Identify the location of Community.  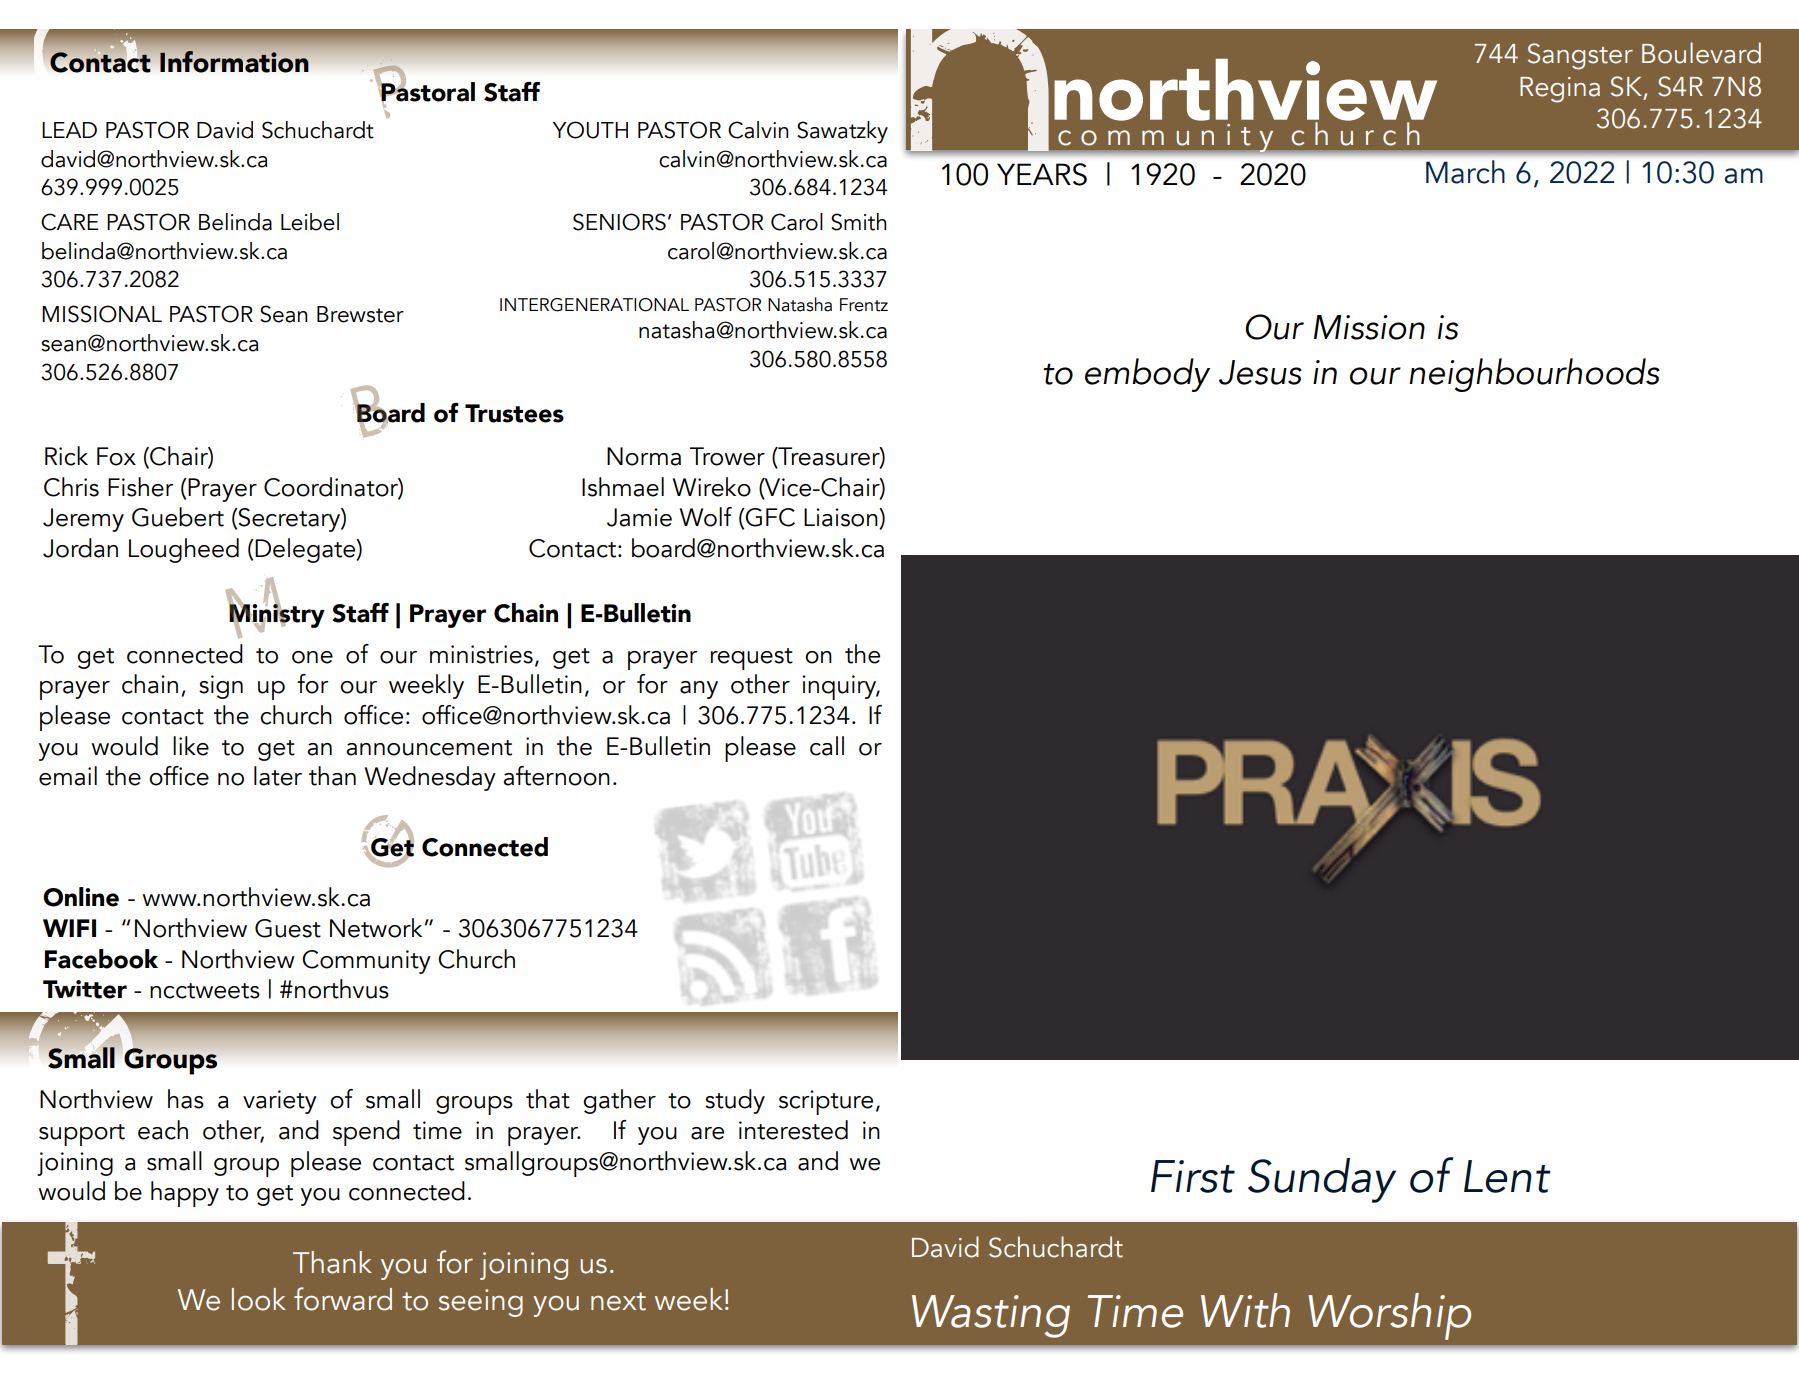
(366, 962).
